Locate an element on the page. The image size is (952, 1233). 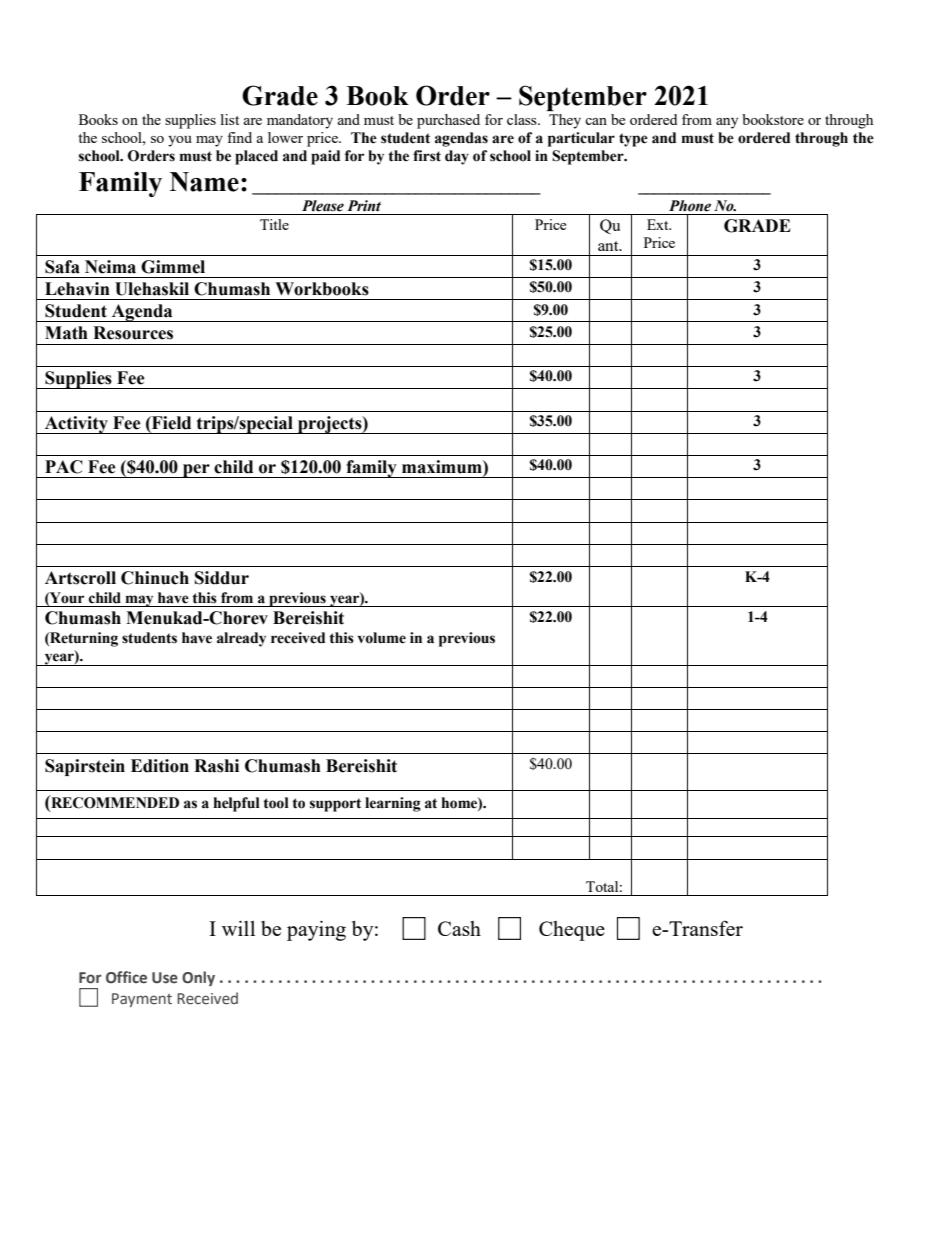
Cheque is located at coordinates (572, 931).
